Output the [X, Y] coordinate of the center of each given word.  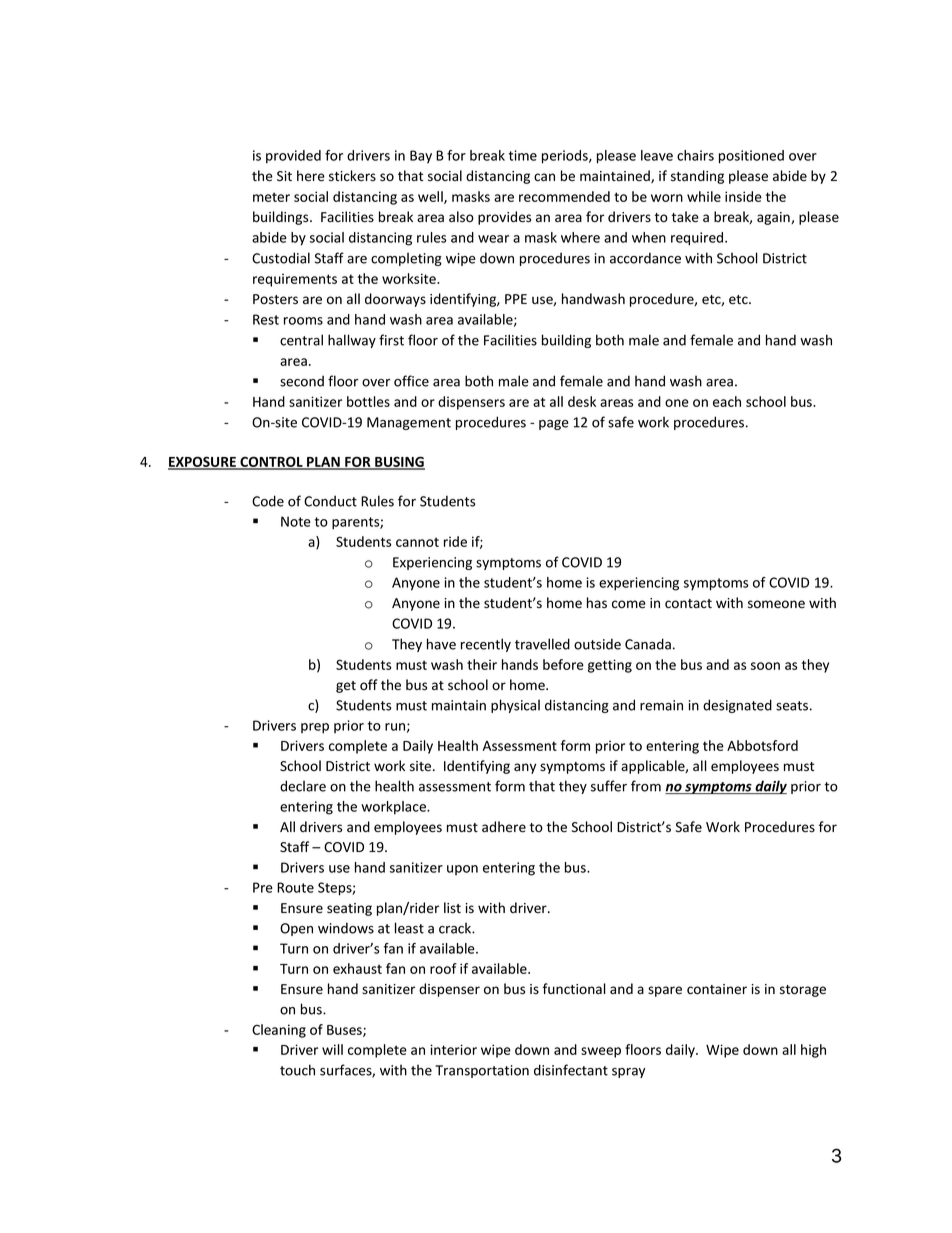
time [523, 155]
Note [296, 521]
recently [486, 645]
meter [271, 197]
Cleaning [279, 1031]
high [813, 1051]
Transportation [482, 1071]
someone [776, 604]
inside [743, 196]
